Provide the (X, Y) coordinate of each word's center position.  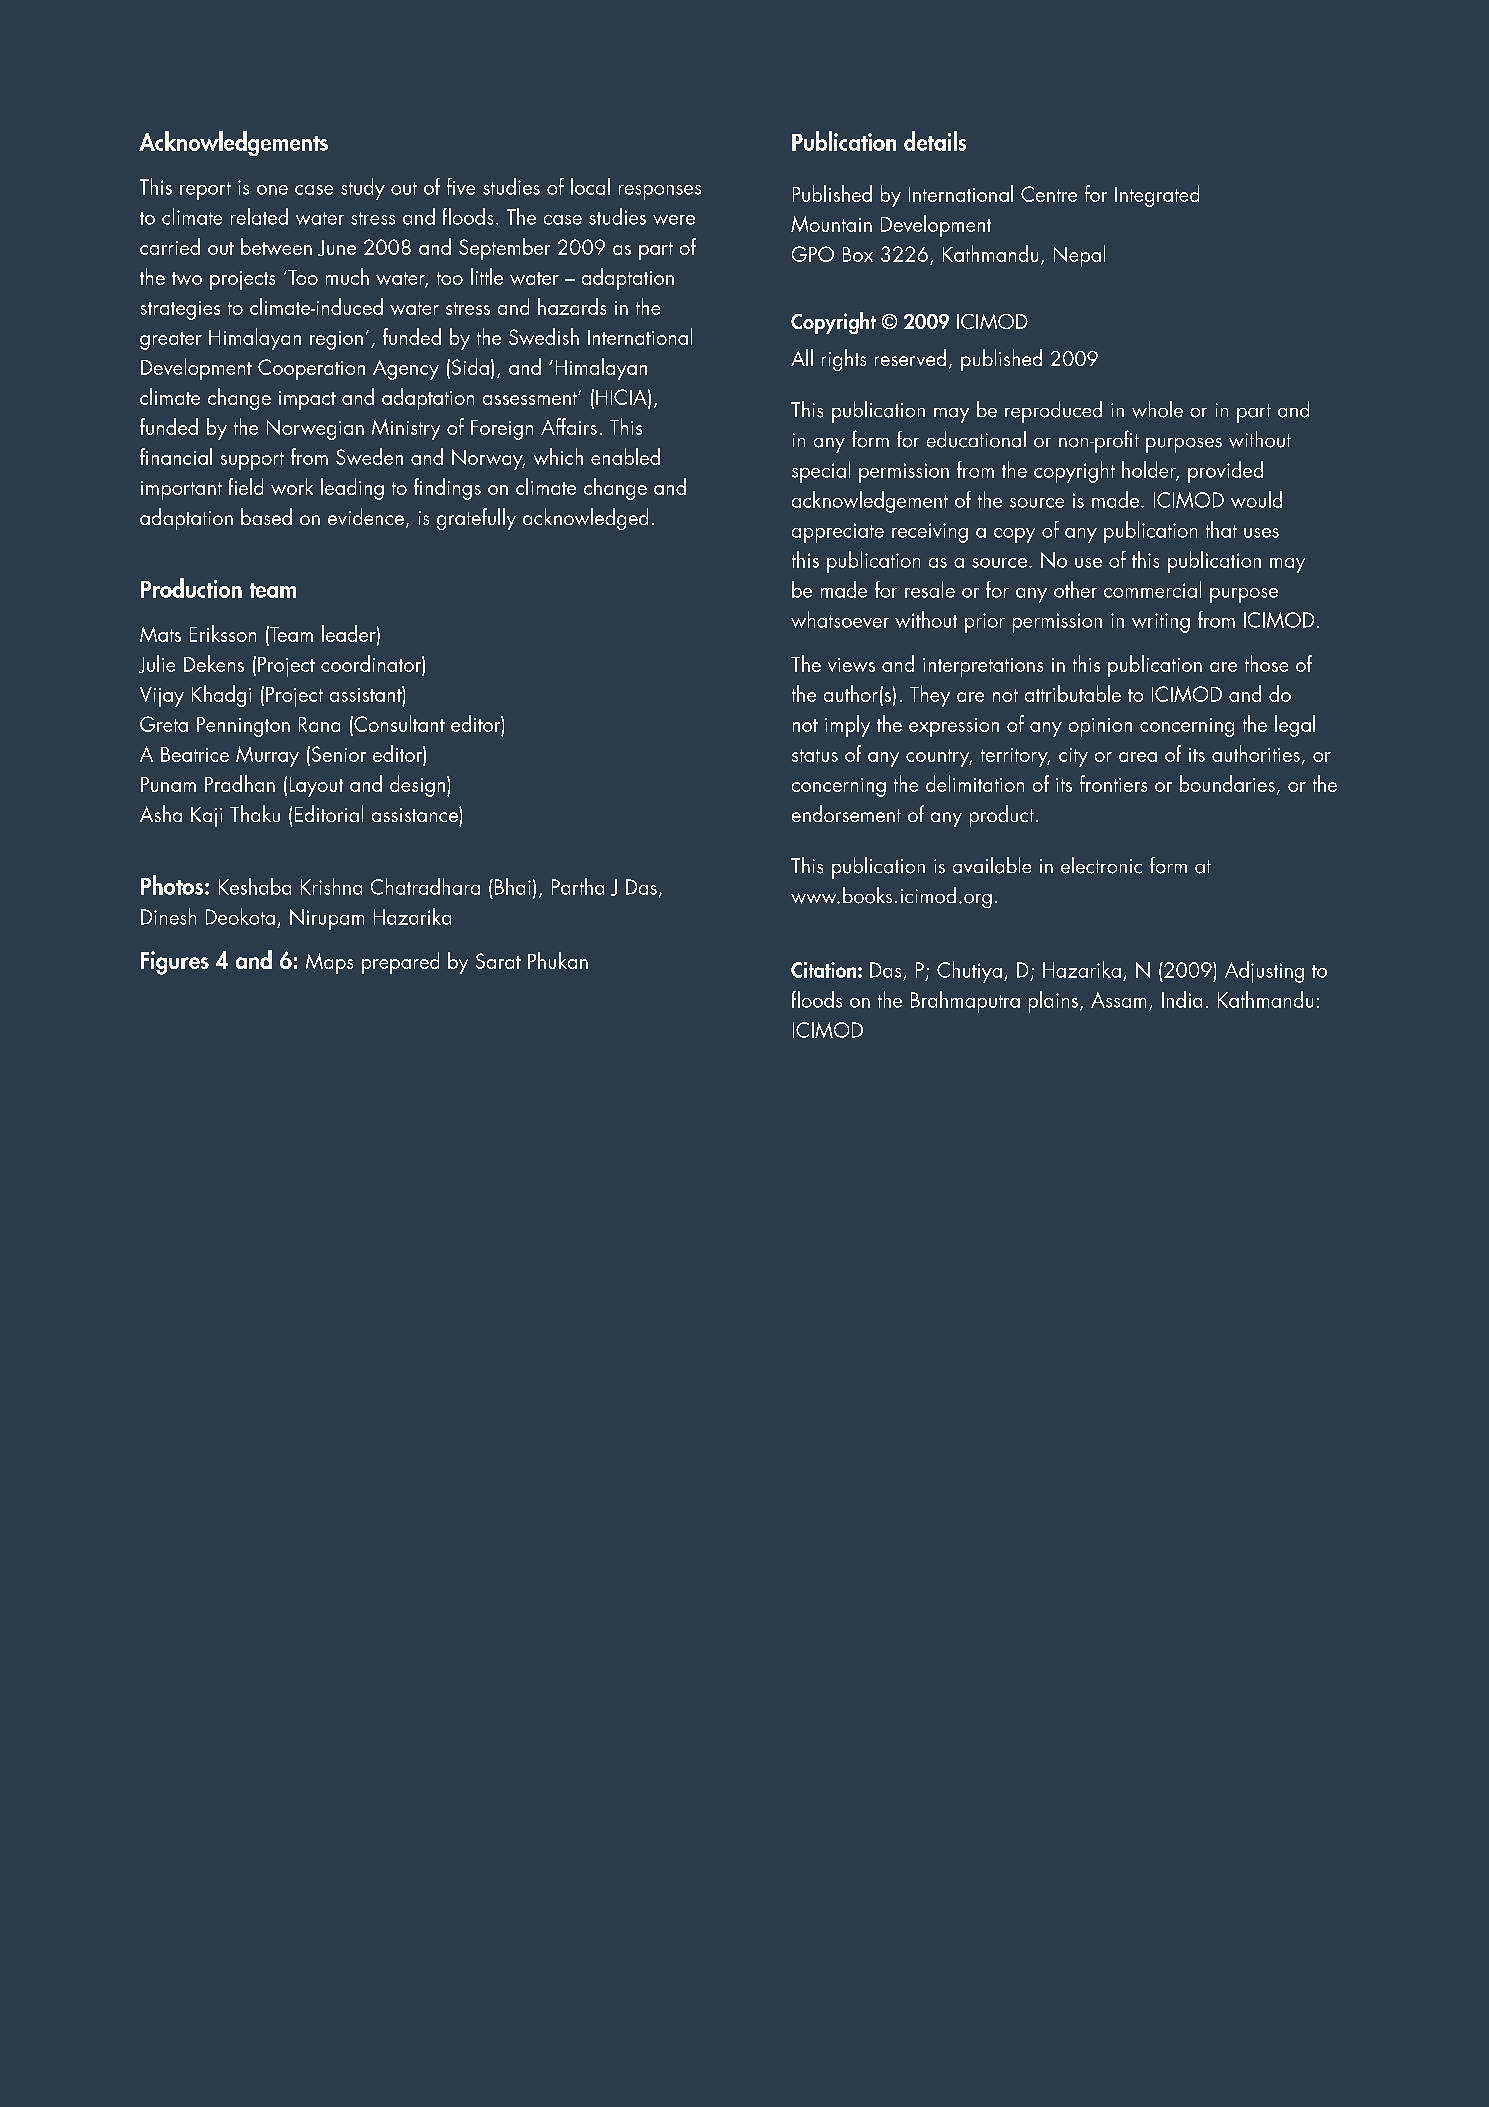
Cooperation (311, 369)
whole (1157, 409)
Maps (329, 963)
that (1221, 529)
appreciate (838, 533)
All (802, 357)
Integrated (1157, 196)
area (1138, 757)
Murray (267, 756)
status (815, 755)
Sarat (498, 961)
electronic (1101, 865)
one (272, 190)
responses (660, 192)
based (266, 516)
